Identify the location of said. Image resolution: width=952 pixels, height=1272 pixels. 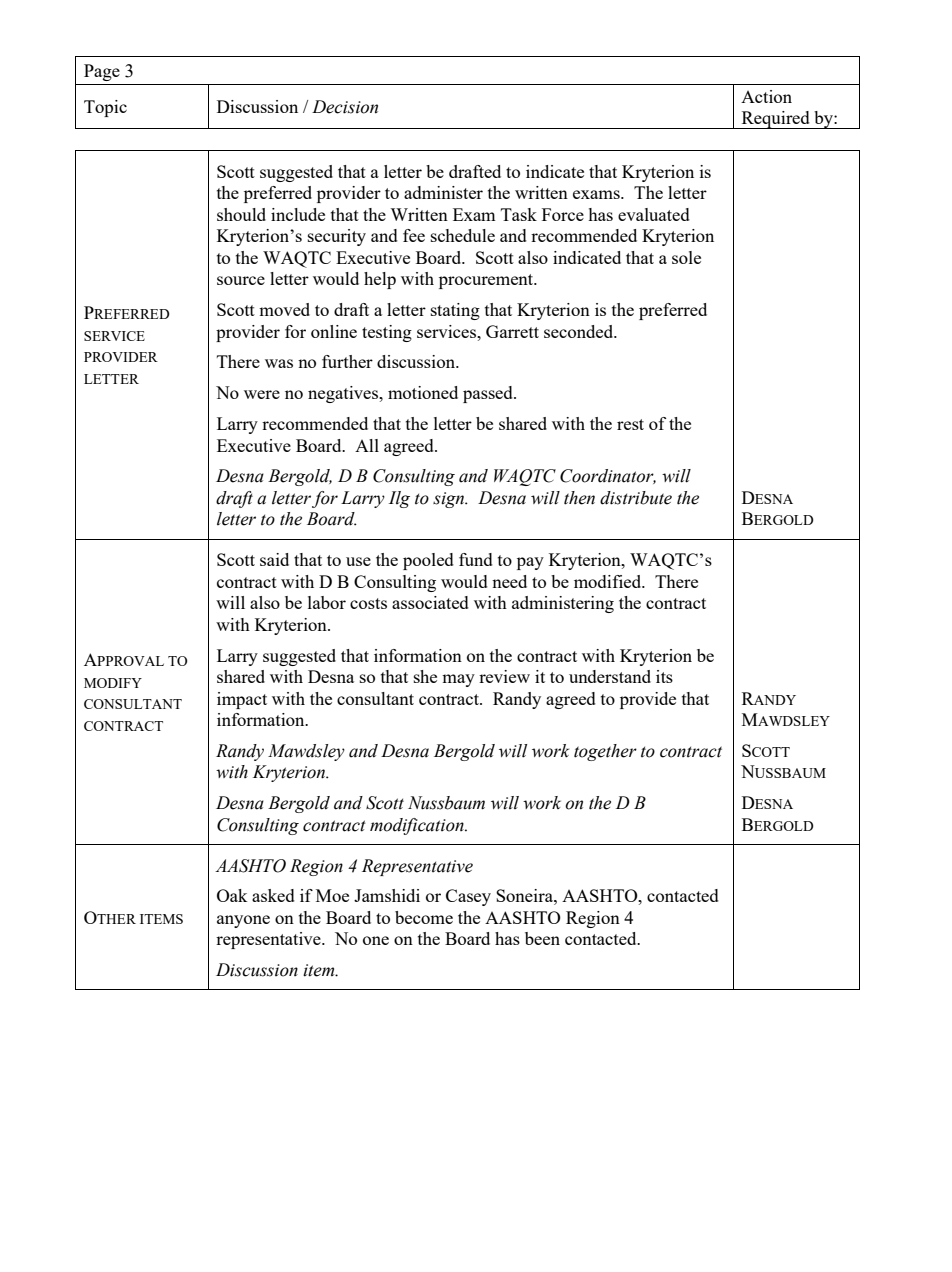
(274, 559).
